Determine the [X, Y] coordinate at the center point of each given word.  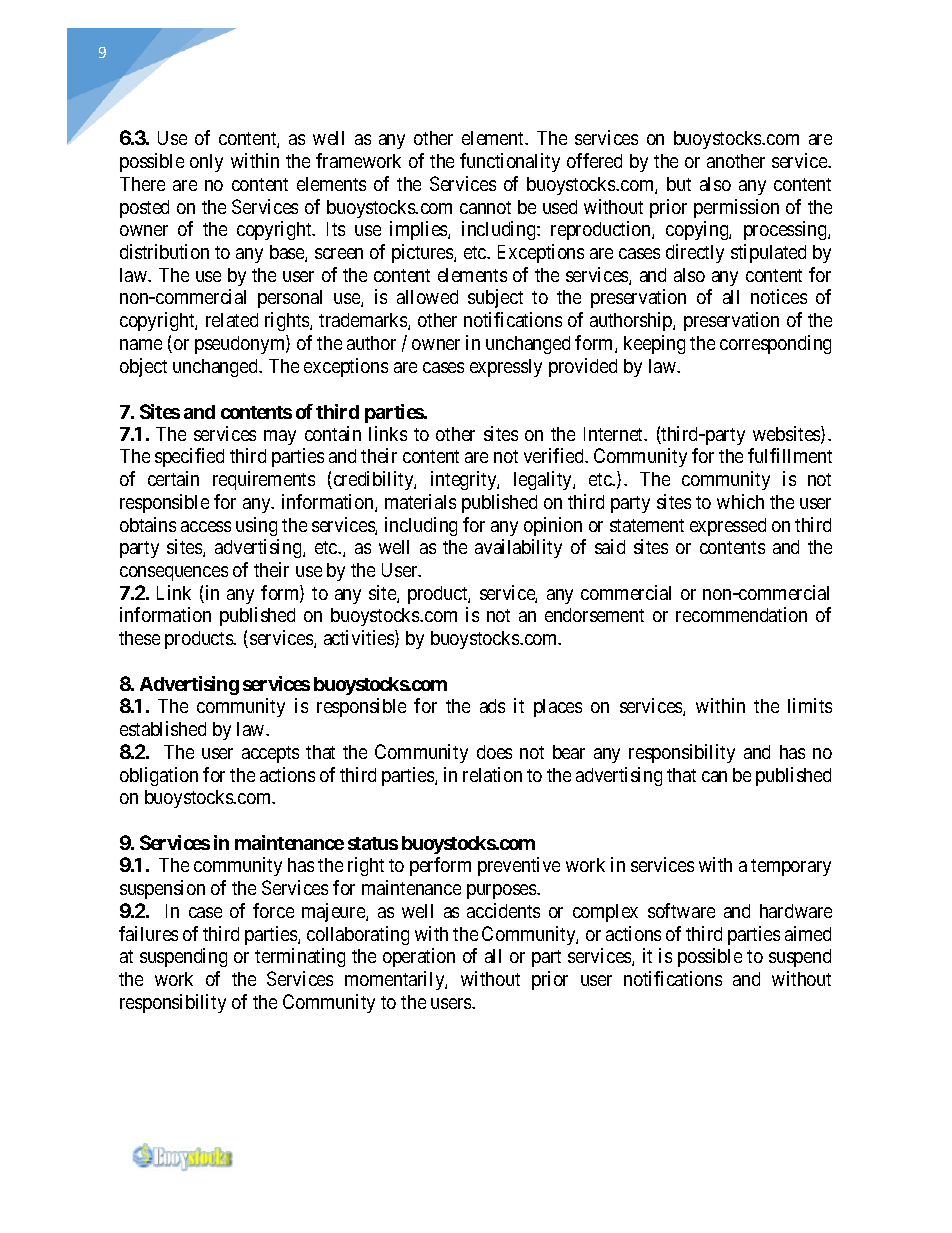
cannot [485, 207]
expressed [728, 527]
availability [518, 548]
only [206, 163]
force [273, 910]
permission [736, 208]
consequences [174, 573]
